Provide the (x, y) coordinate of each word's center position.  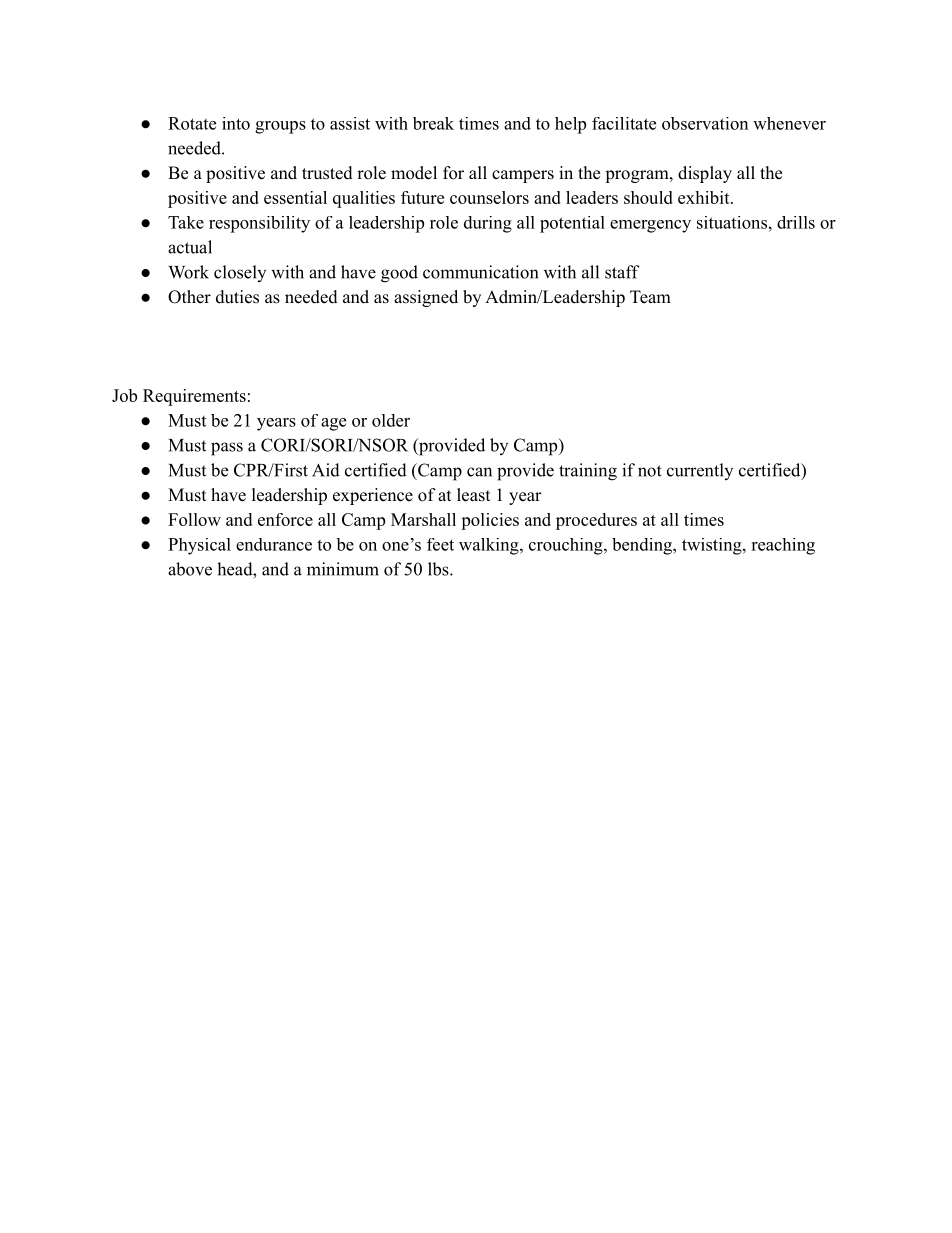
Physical (199, 546)
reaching (783, 546)
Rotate (192, 123)
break (433, 123)
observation (705, 123)
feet (440, 544)
